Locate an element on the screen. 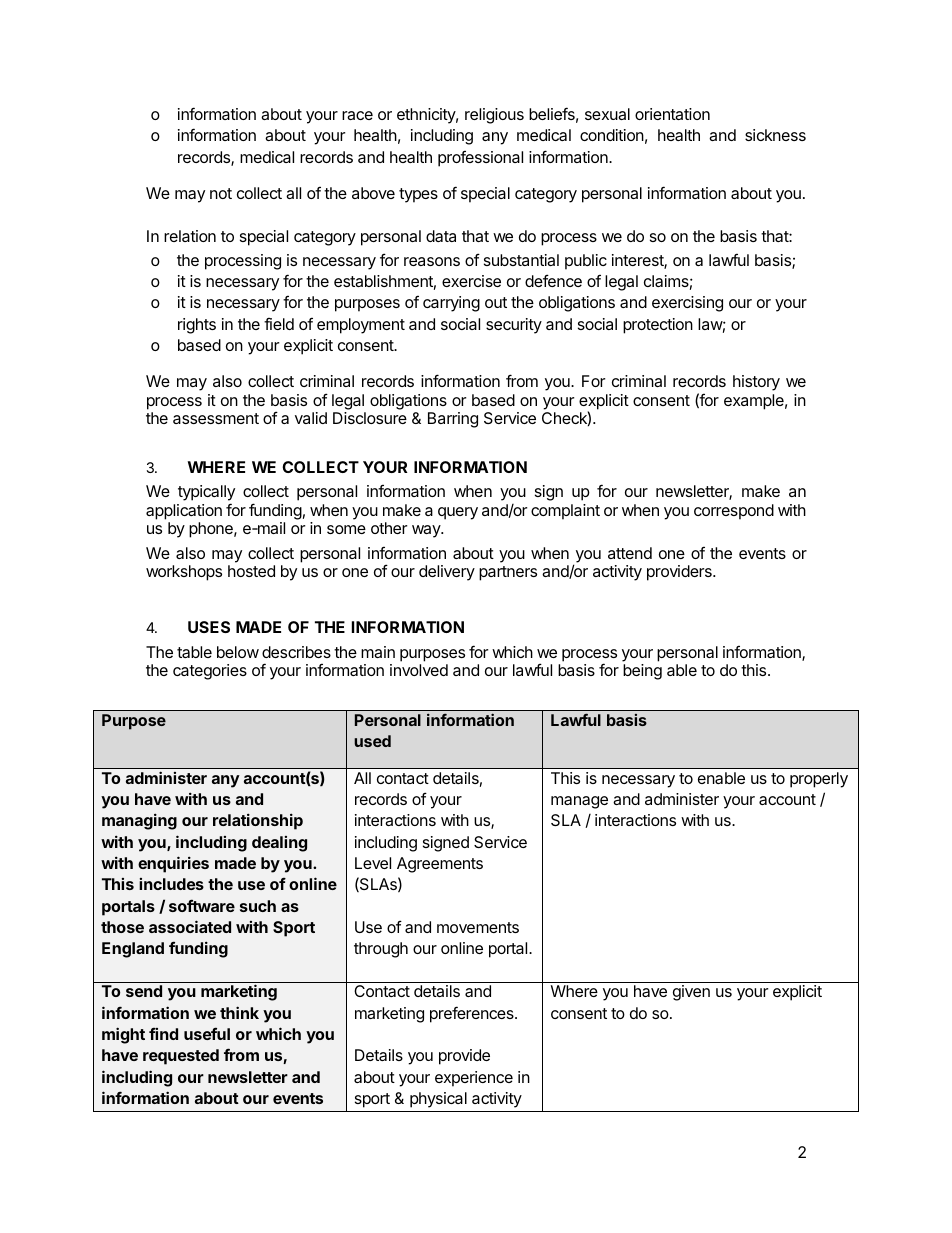 The image size is (952, 1233). managing is located at coordinates (139, 821).
